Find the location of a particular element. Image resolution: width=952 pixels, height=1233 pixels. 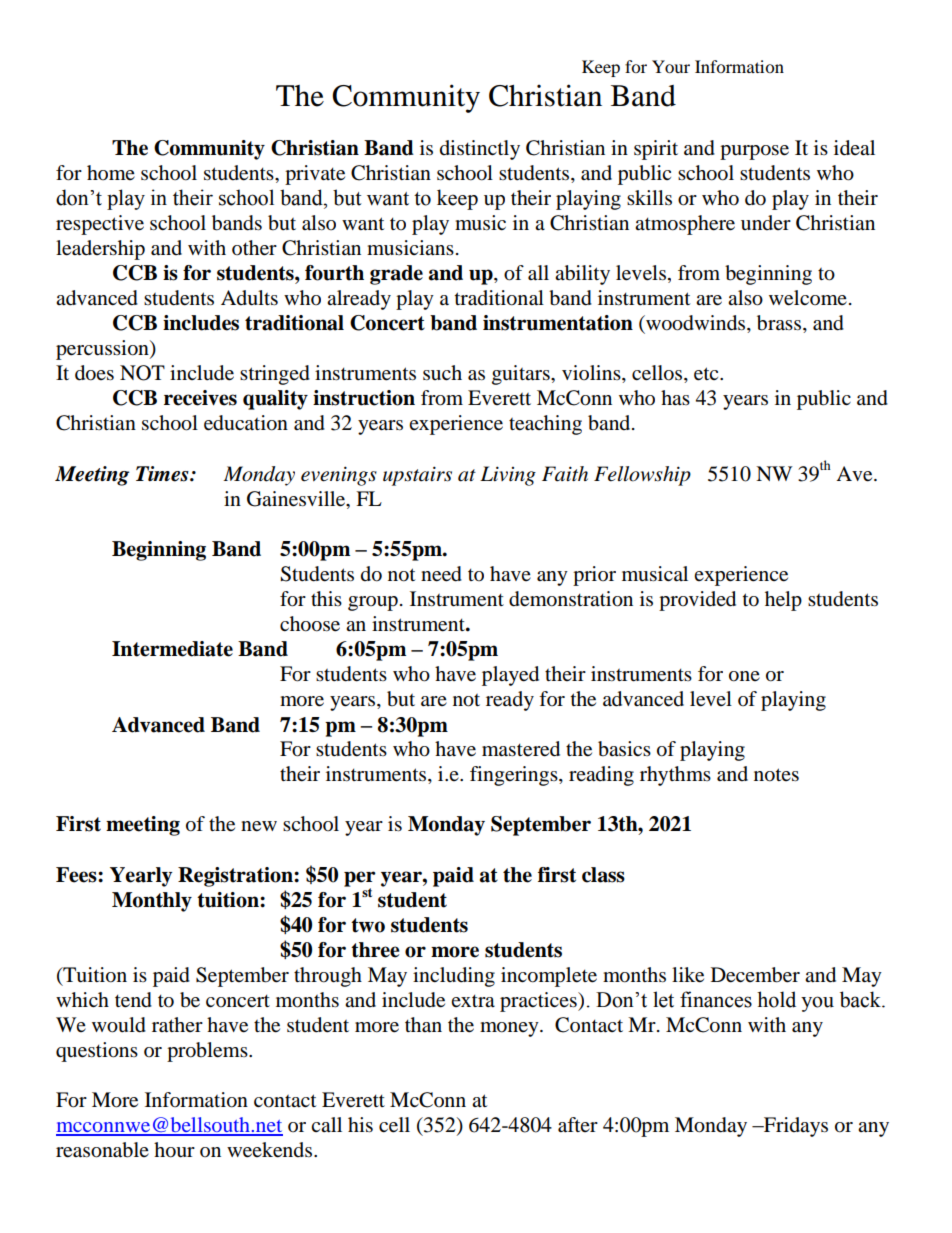

purpose is located at coordinates (754, 152).
